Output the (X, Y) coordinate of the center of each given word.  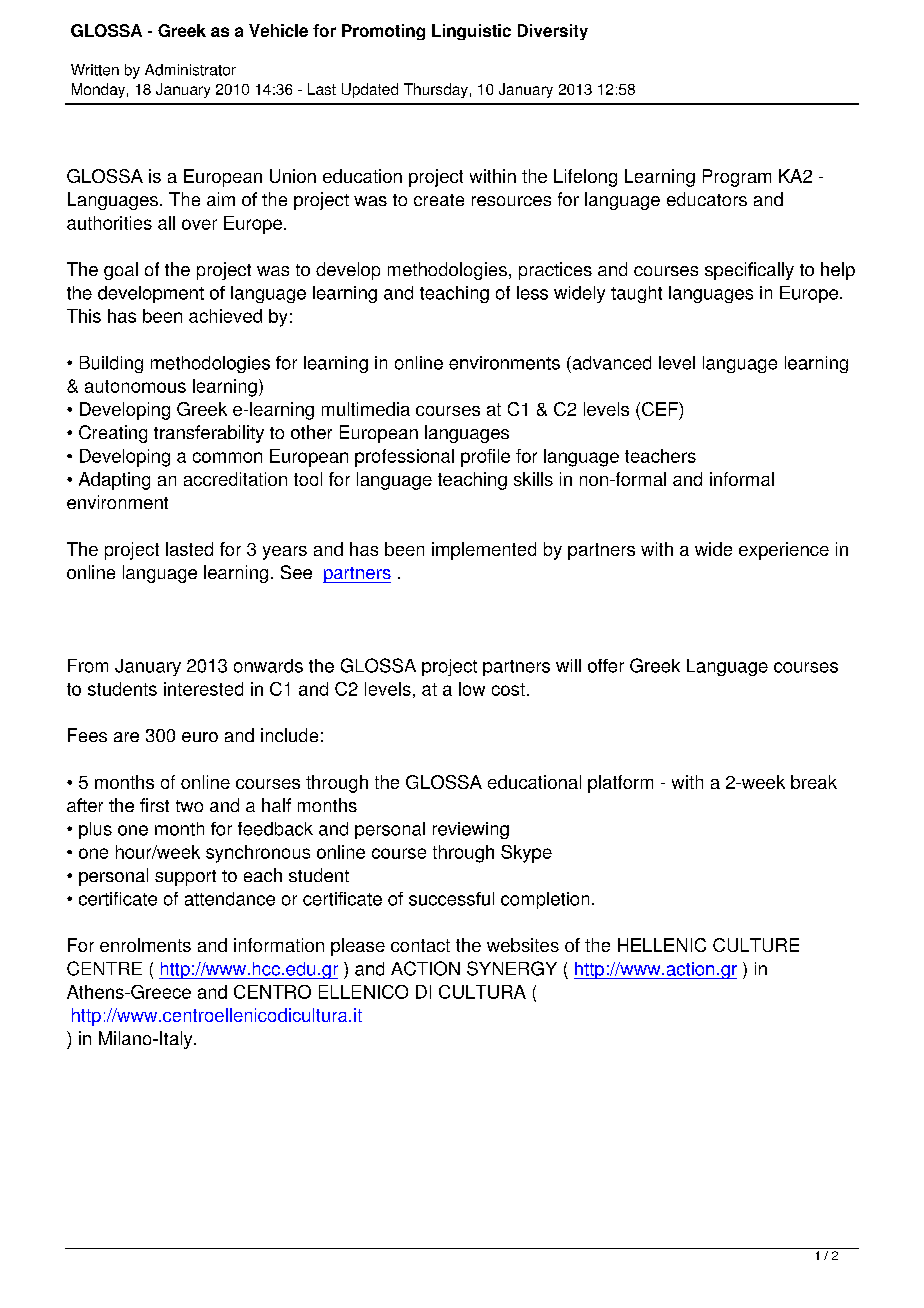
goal (121, 271)
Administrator (190, 70)
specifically (749, 271)
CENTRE (104, 968)
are (126, 737)
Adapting (114, 481)
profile (485, 458)
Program (737, 178)
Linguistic (471, 32)
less (532, 293)
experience (784, 551)
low (472, 689)
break (814, 782)
